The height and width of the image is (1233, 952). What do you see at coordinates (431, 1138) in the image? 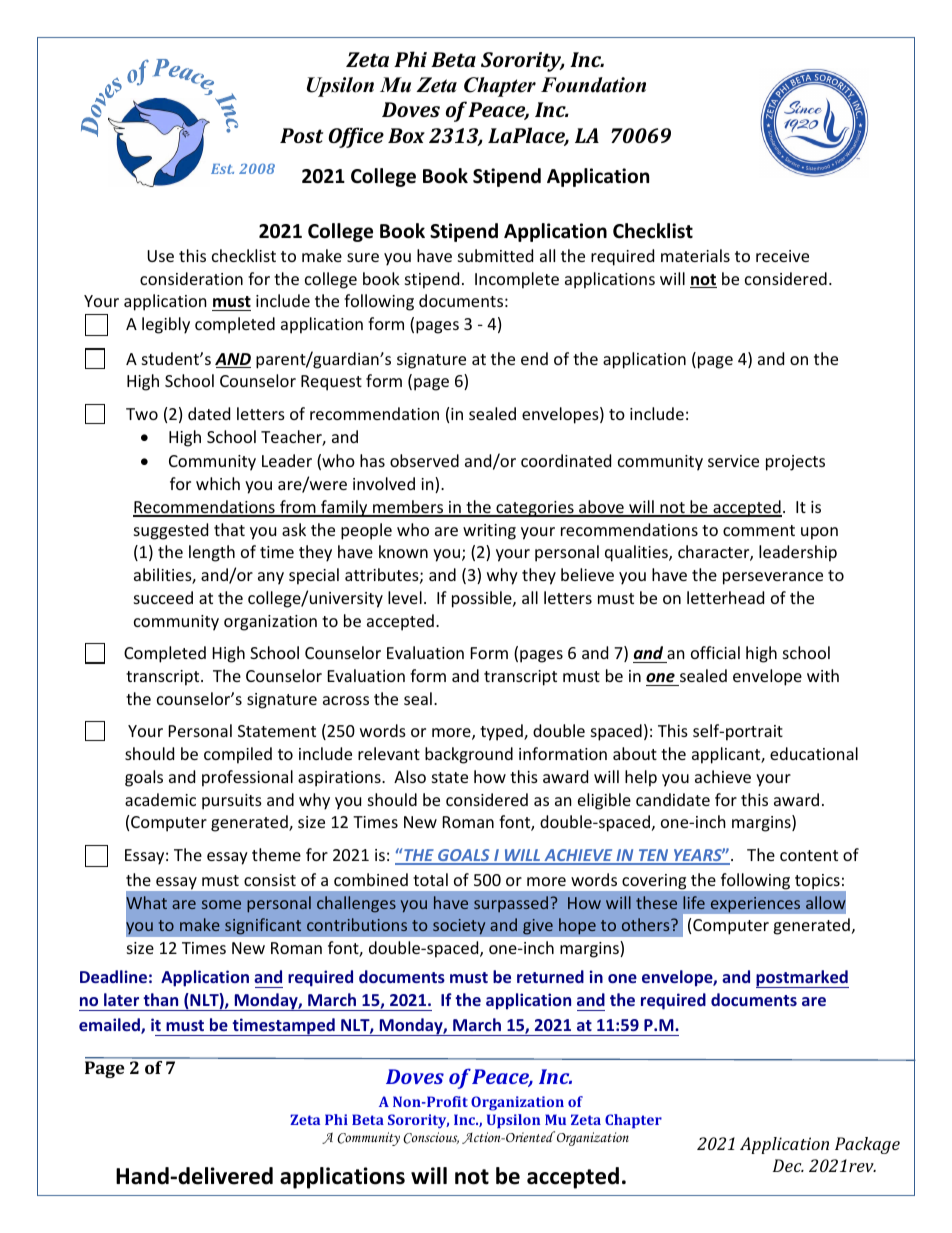
I see `Conscious` at bounding box center [431, 1138].
